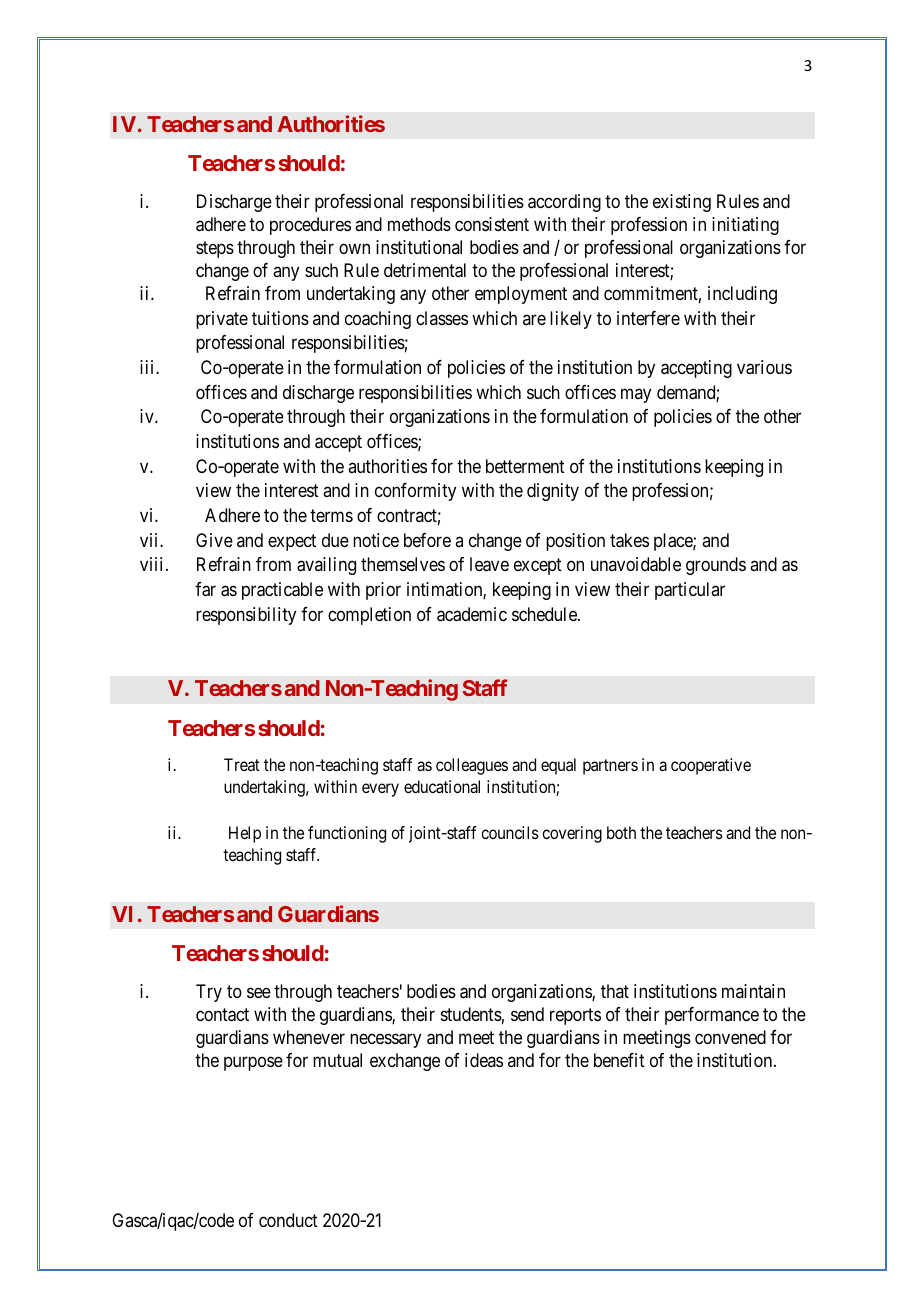 This screenshot has width=924, height=1308. Describe the element at coordinates (215, 249) in the screenshot. I see `steps` at that location.
